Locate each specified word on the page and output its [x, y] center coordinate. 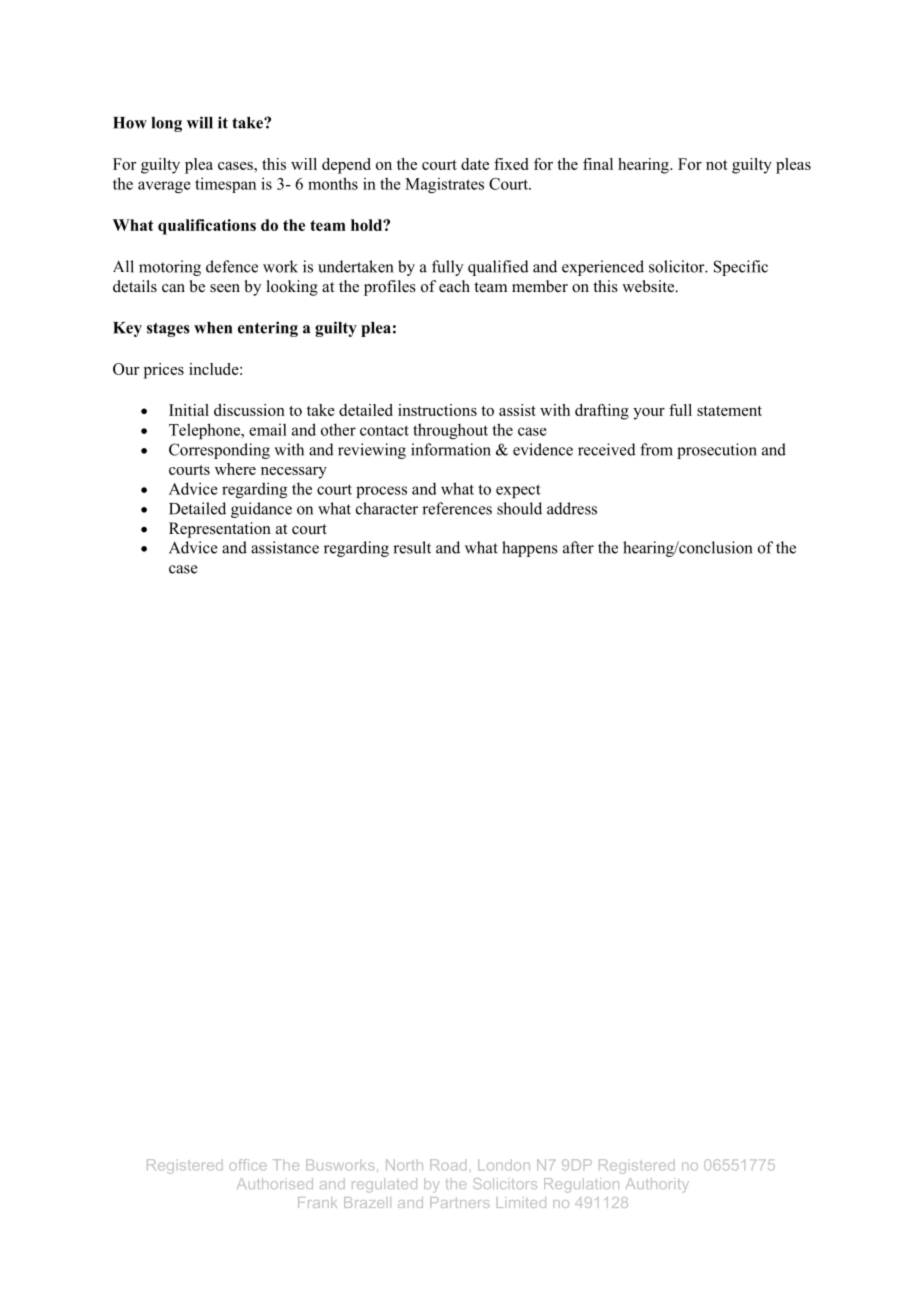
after [578, 547]
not [717, 165]
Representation [220, 530]
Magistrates [444, 185]
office [248, 1165]
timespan [225, 185]
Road [448, 1165]
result [412, 547]
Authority [657, 1185]
